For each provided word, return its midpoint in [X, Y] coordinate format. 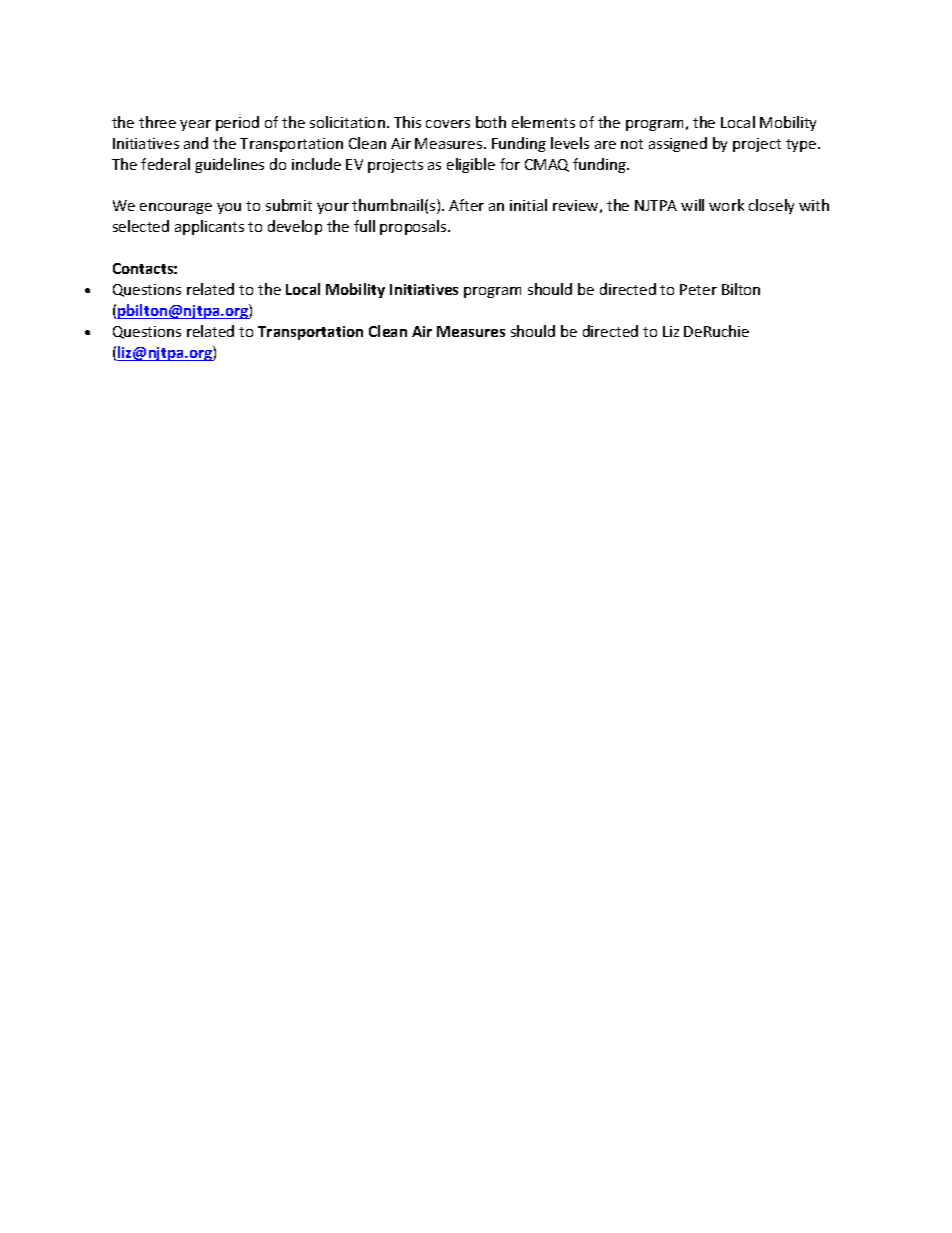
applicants [209, 227]
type [802, 145]
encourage [176, 208]
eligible [471, 165]
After [466, 205]
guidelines [229, 165]
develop [295, 227]
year [195, 125]
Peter [698, 289]
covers [448, 124]
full [364, 226]
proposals [414, 227]
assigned [678, 144]
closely [771, 206]
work [726, 205]
